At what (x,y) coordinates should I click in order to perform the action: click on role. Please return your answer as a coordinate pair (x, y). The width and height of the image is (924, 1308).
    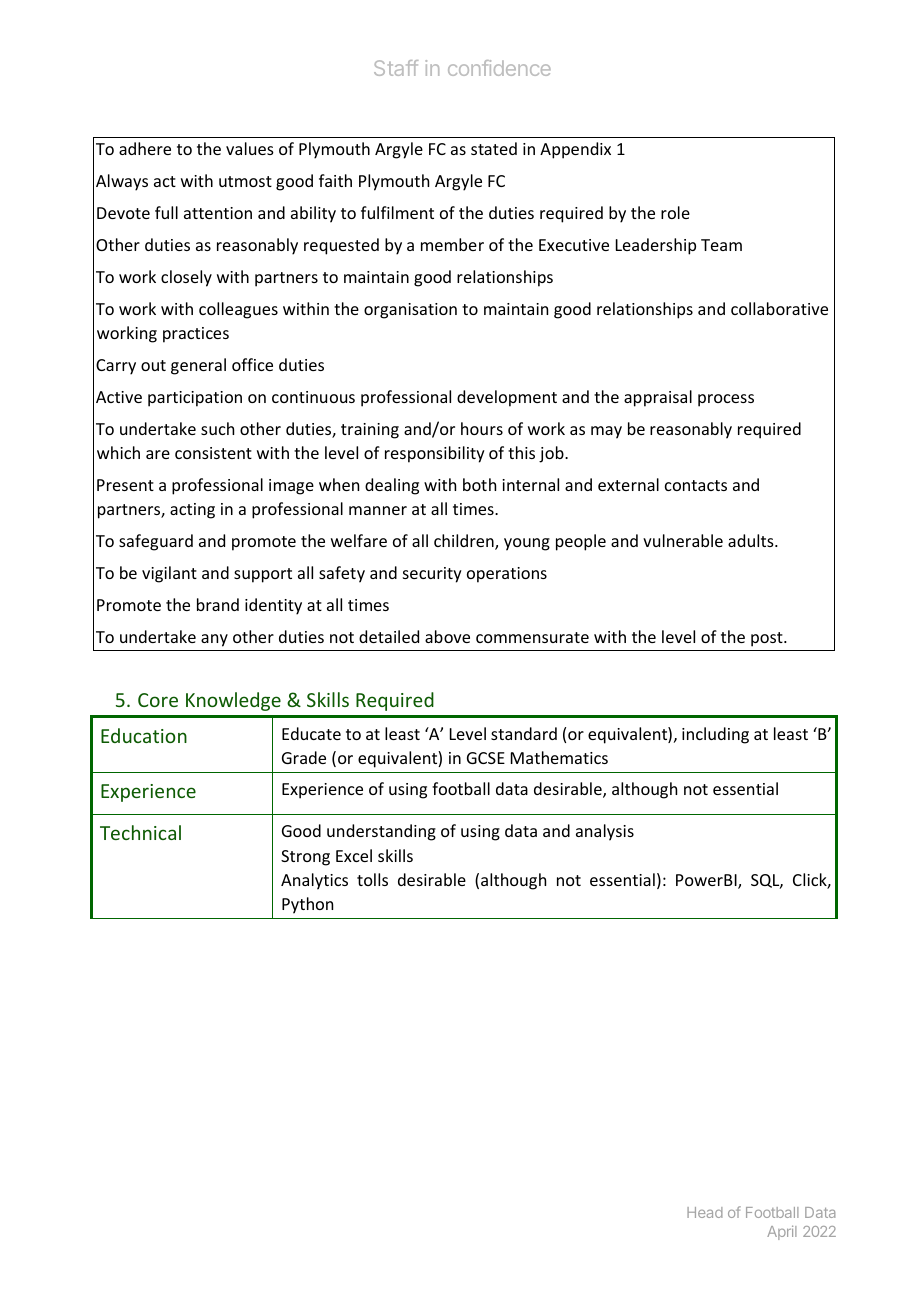
    Looking at the image, I should click on (675, 212).
